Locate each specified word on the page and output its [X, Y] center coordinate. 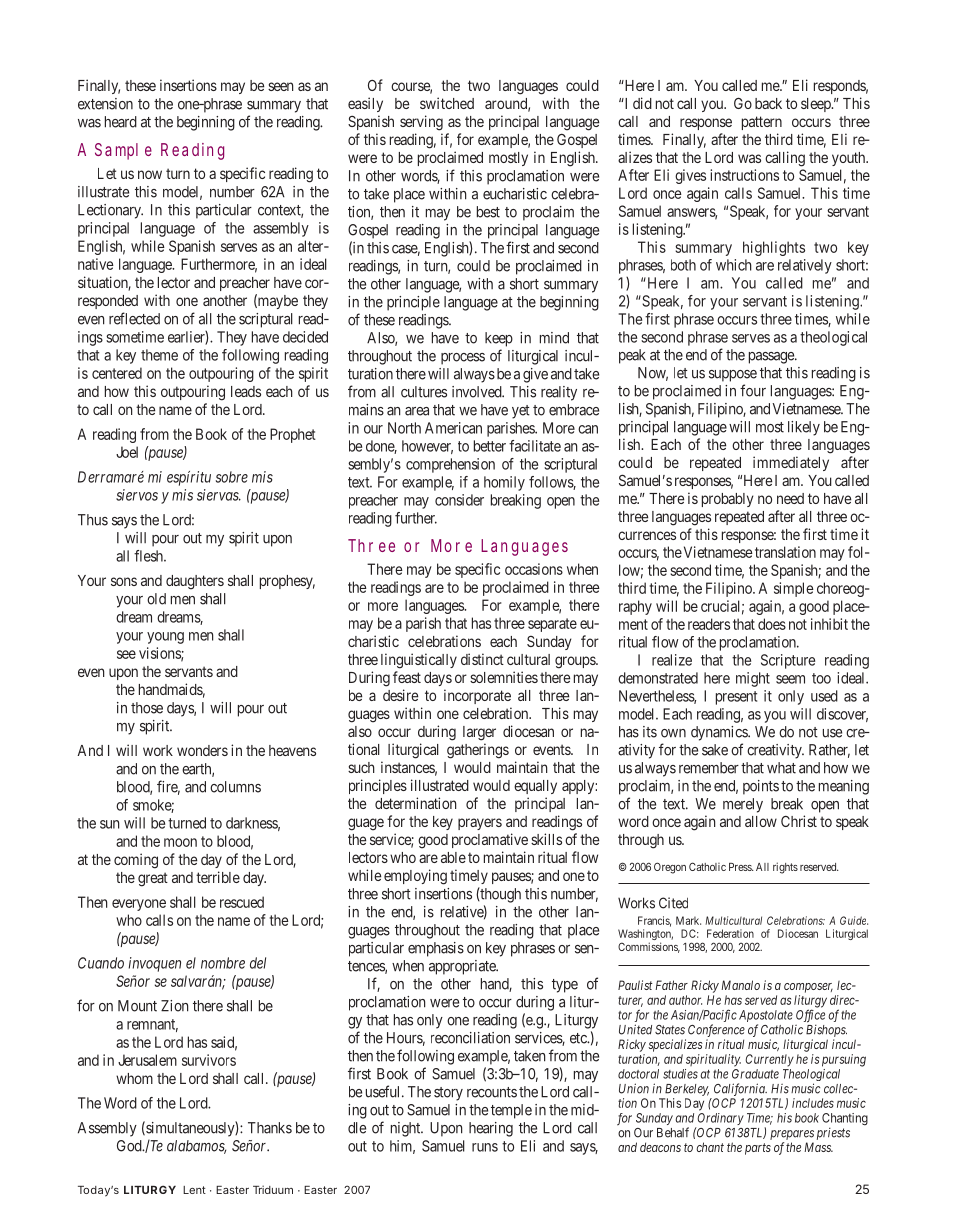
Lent [194, 1190]
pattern [762, 123]
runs [485, 1147]
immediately [791, 463]
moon [180, 842]
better [490, 446]
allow [761, 821]
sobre [232, 477]
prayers [480, 824]
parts [758, 1149]
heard [121, 122]
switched [447, 103]
